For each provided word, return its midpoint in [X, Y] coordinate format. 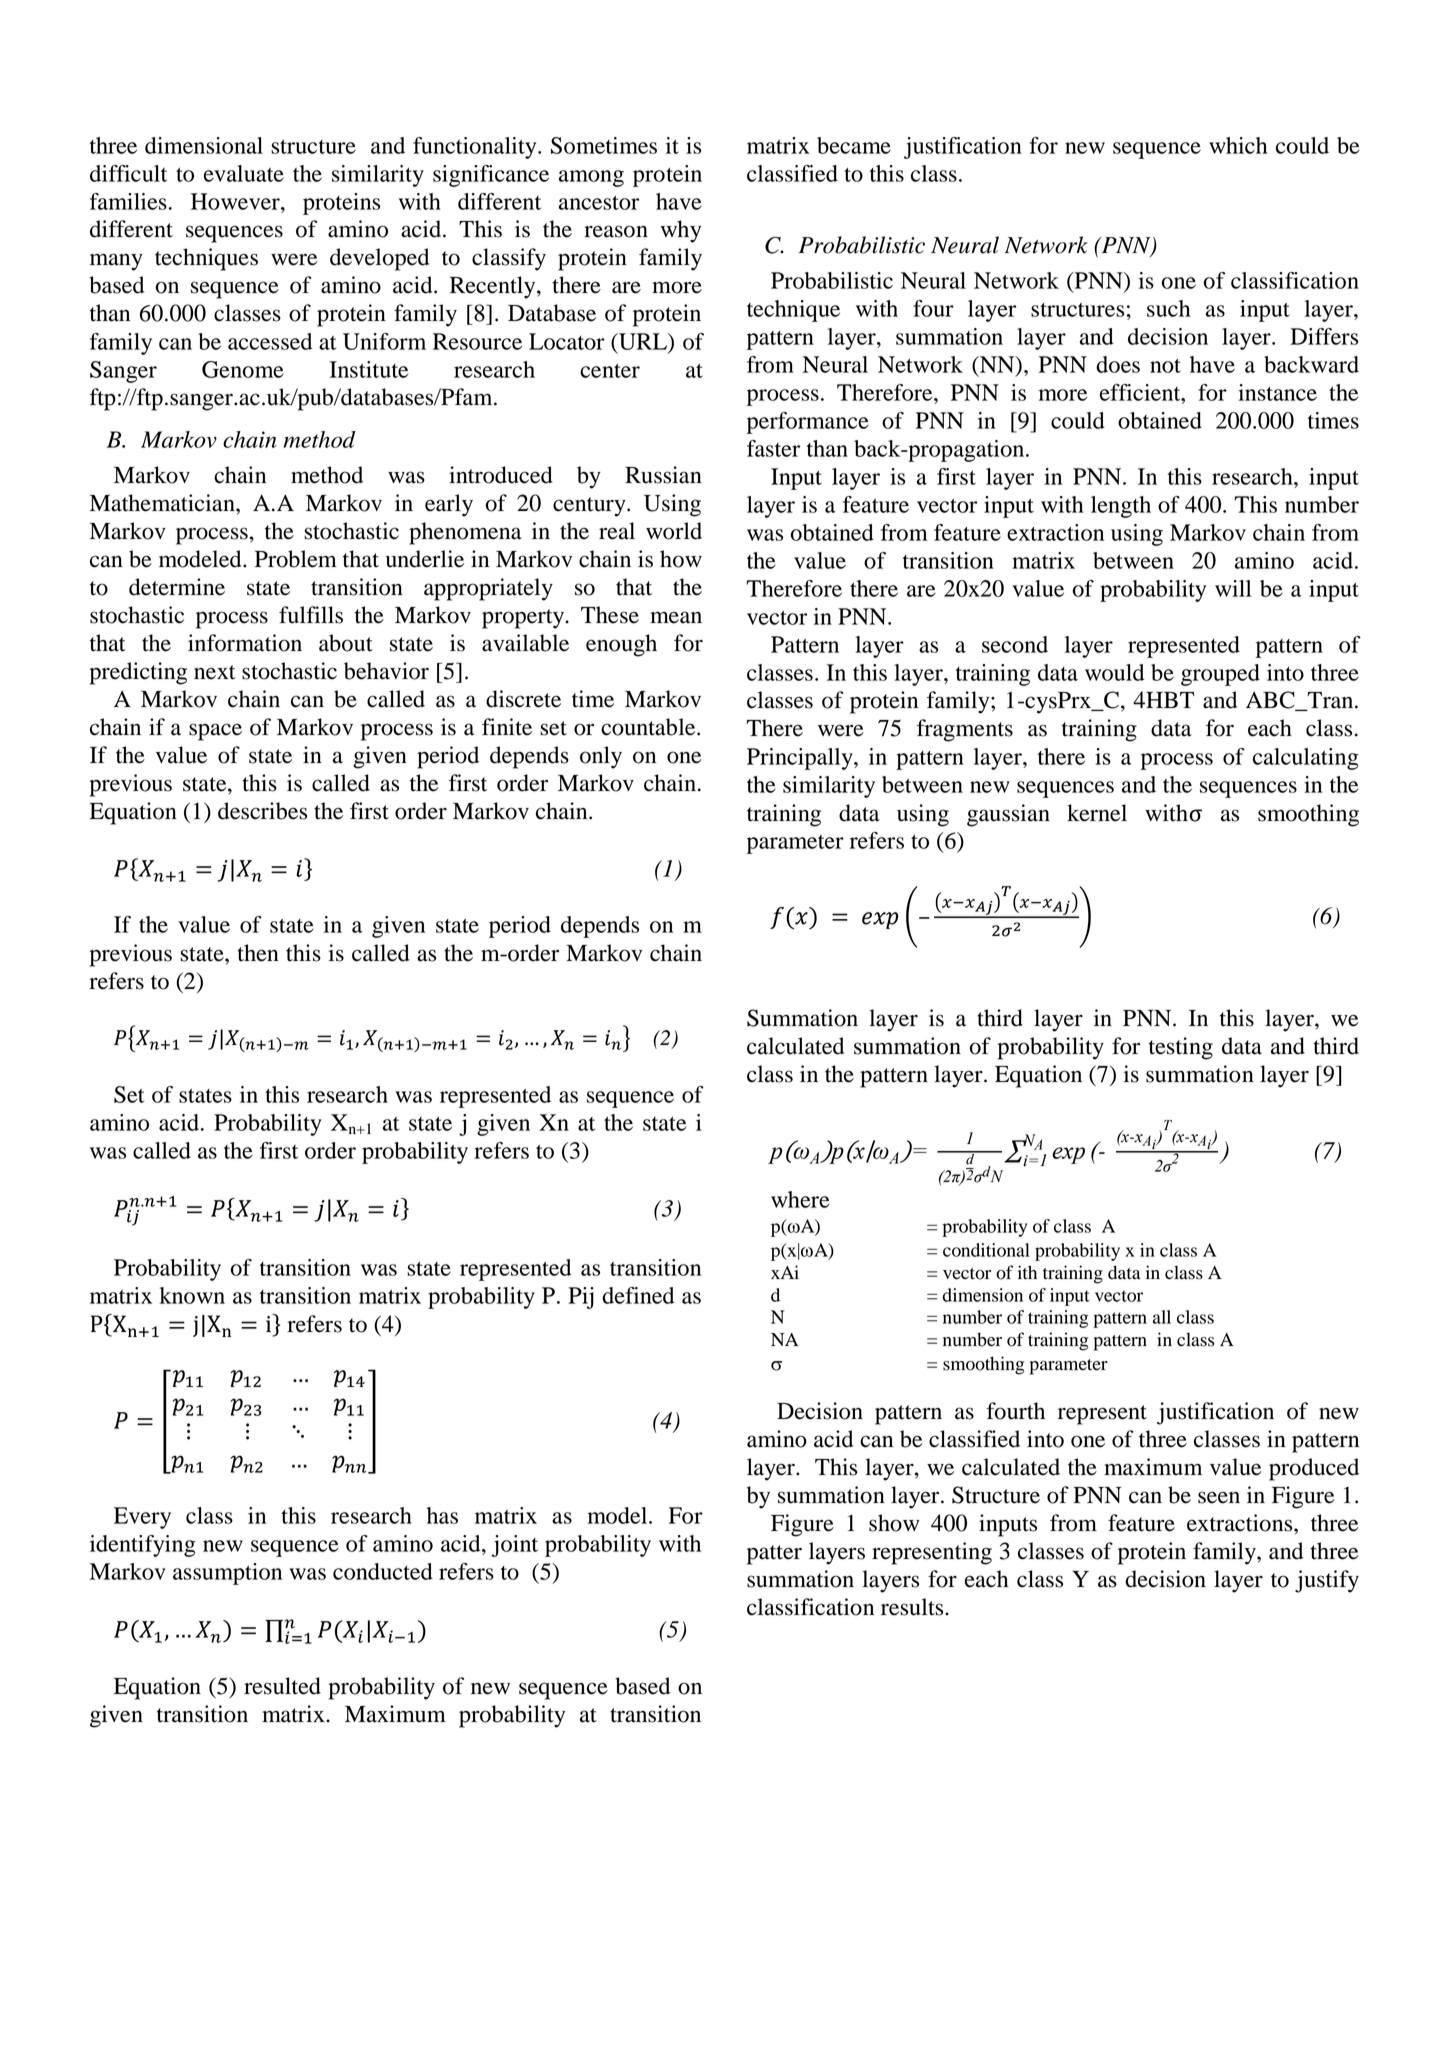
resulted [282, 1686]
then [258, 953]
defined [638, 1295]
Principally [801, 759]
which [1238, 145]
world [674, 531]
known [192, 1295]
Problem [296, 559]
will [1233, 588]
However [236, 201]
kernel [1097, 813]
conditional [986, 1250]
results [913, 1607]
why [681, 231]
